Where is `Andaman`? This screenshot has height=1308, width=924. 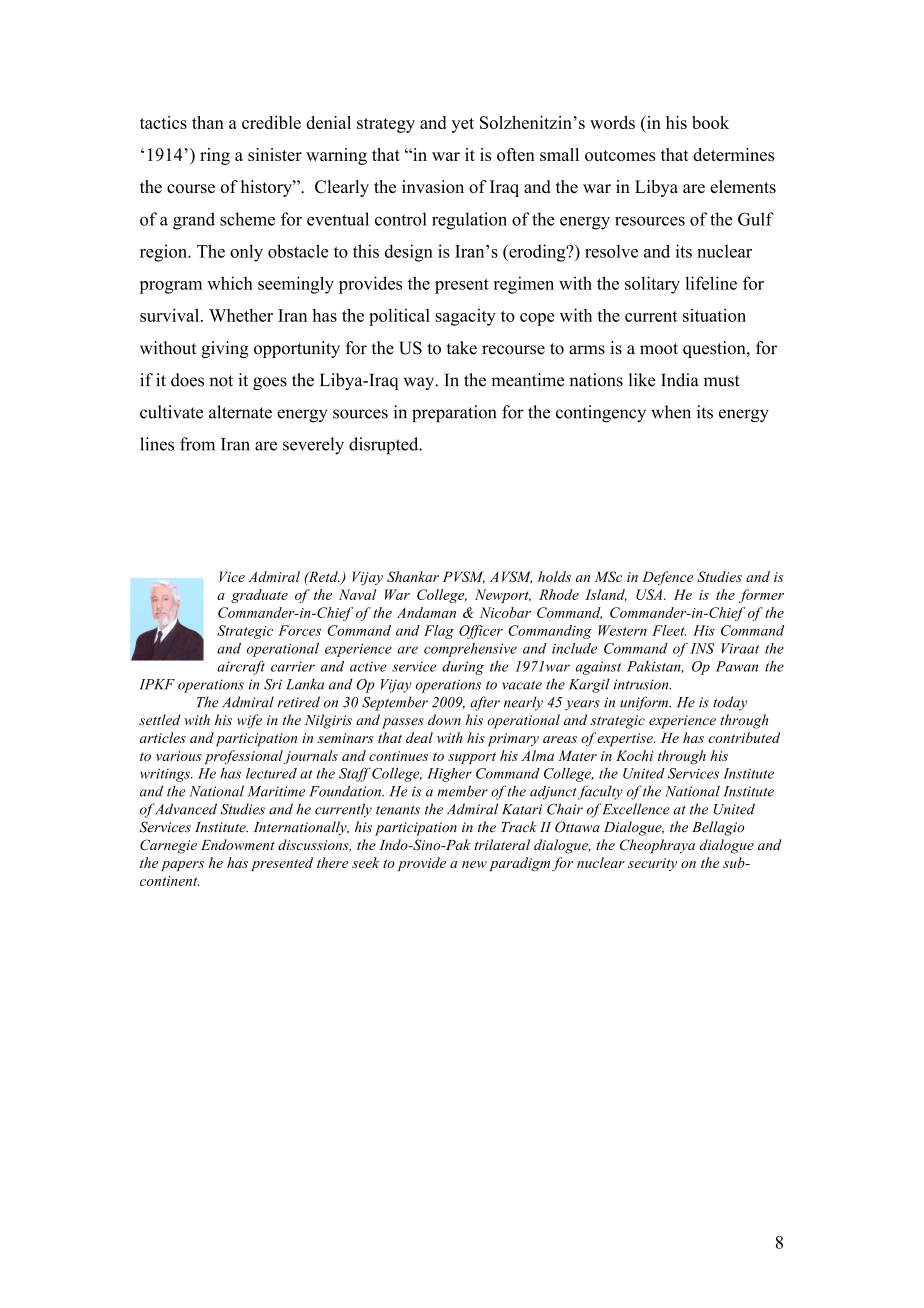
Andaman is located at coordinates (426, 612).
